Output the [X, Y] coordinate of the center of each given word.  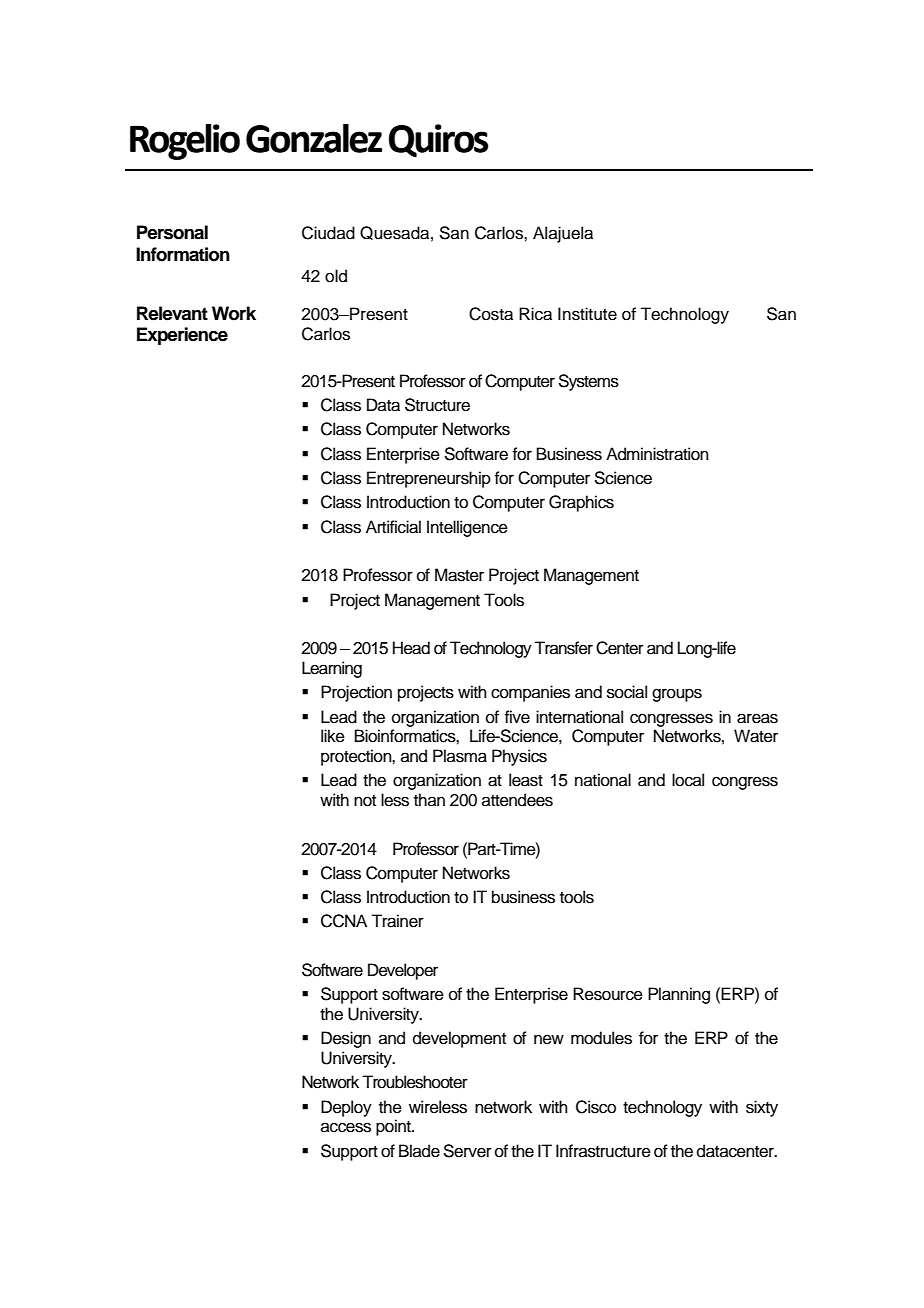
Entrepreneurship [429, 479]
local [688, 780]
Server [467, 1151]
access [346, 1127]
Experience [182, 336]
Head [411, 648]
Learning [332, 669]
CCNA [344, 921]
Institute [587, 314]
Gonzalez [314, 138]
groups [677, 695]
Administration [657, 454]
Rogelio [185, 141]
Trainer [397, 921]
